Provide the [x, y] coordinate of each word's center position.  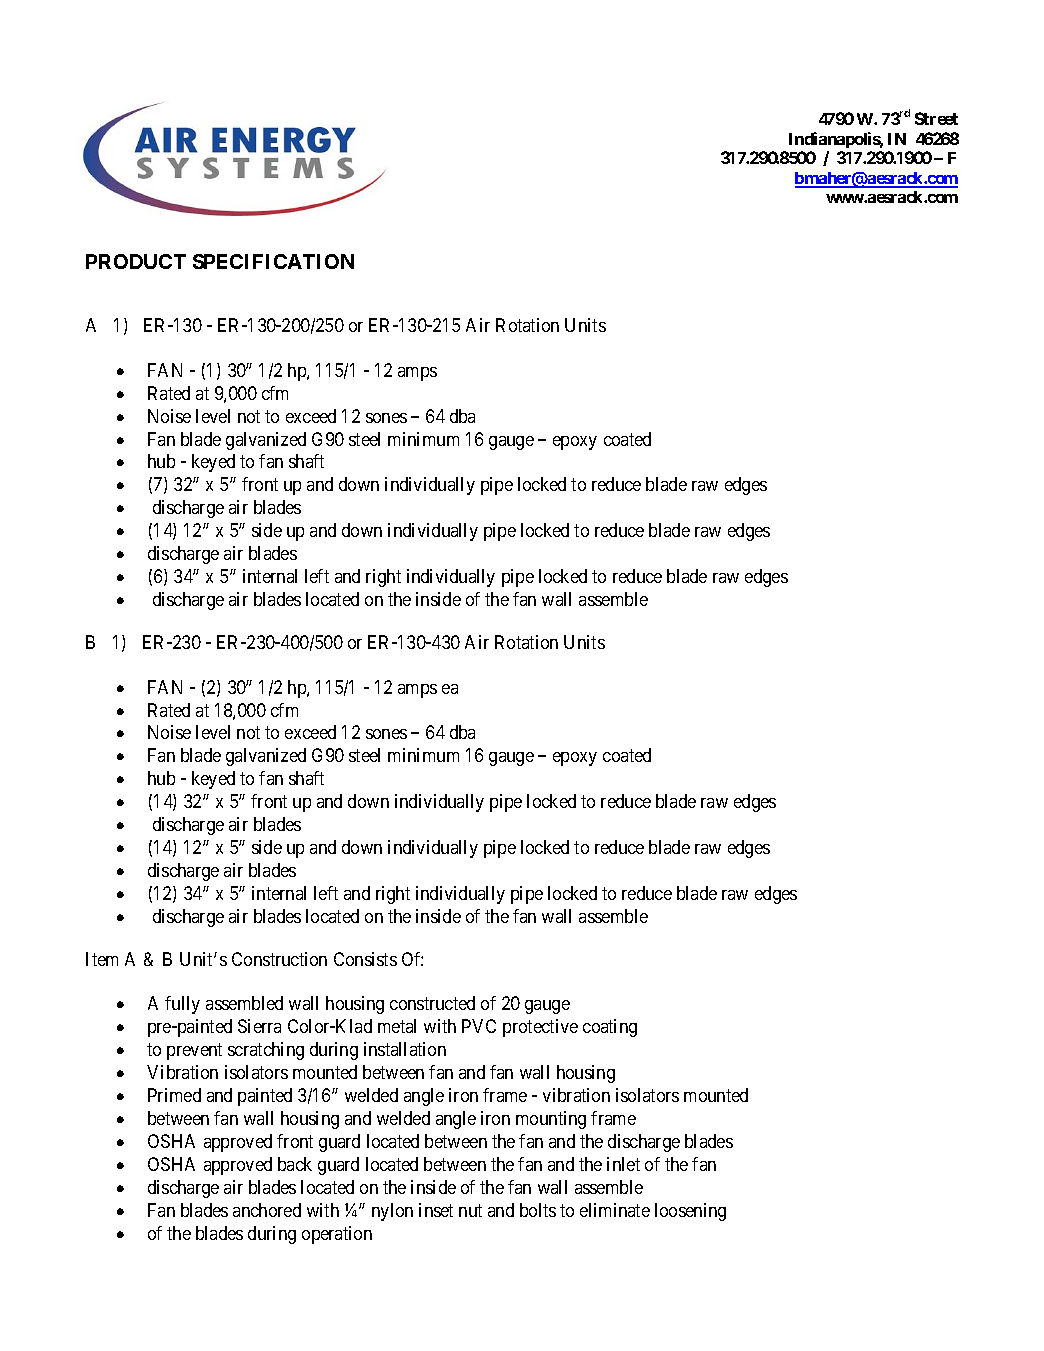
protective [540, 1028]
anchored [267, 1210]
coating [610, 1028]
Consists [365, 959]
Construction [279, 959]
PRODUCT [136, 261]
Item [102, 959]
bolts [538, 1210]
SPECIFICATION [273, 261]
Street [936, 118]
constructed [432, 1003]
